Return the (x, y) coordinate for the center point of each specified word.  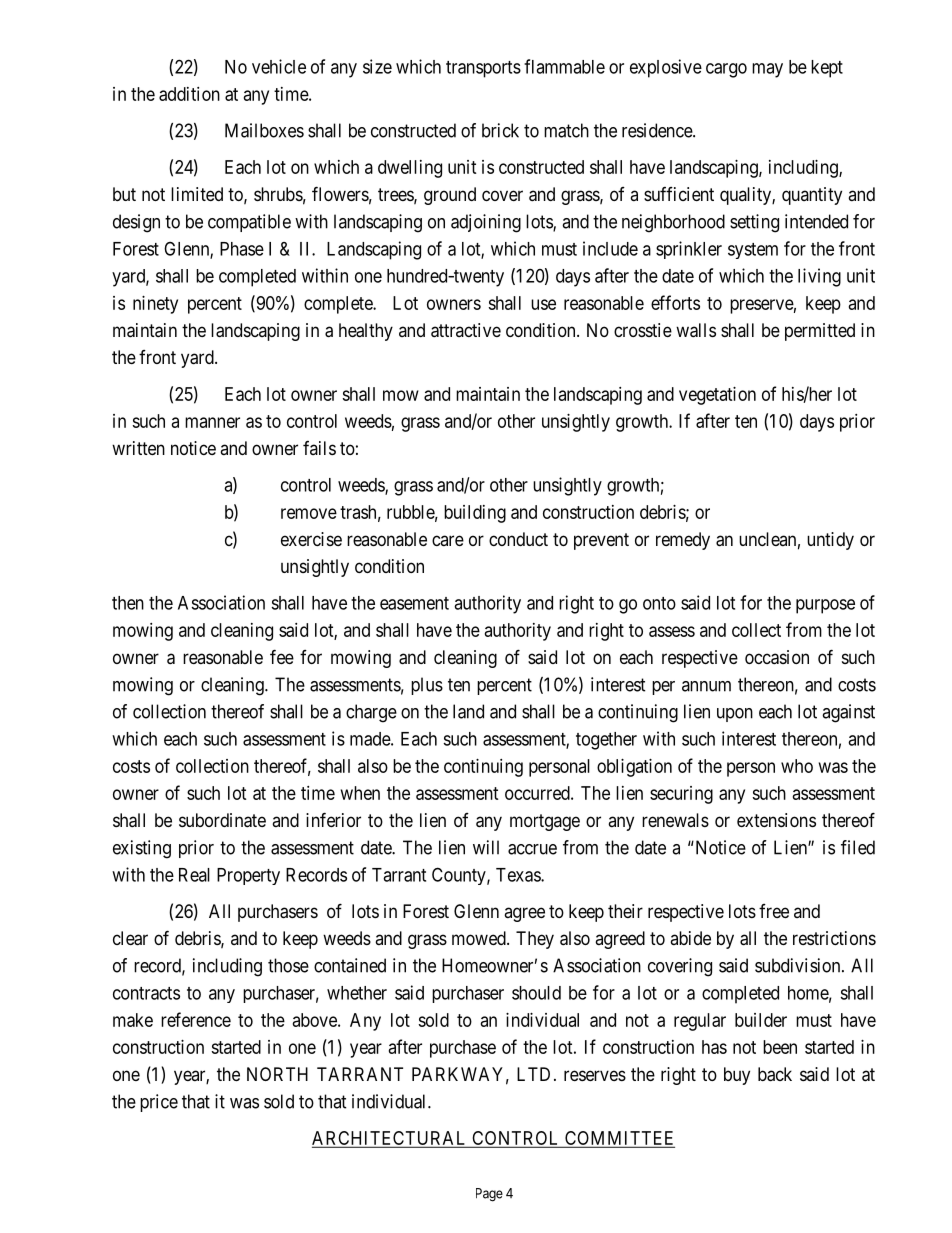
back (775, 1074)
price (159, 1103)
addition (189, 94)
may (767, 70)
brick (500, 130)
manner (212, 422)
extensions (776, 820)
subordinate (222, 820)
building (475, 514)
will (486, 847)
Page (489, 1195)
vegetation (717, 396)
